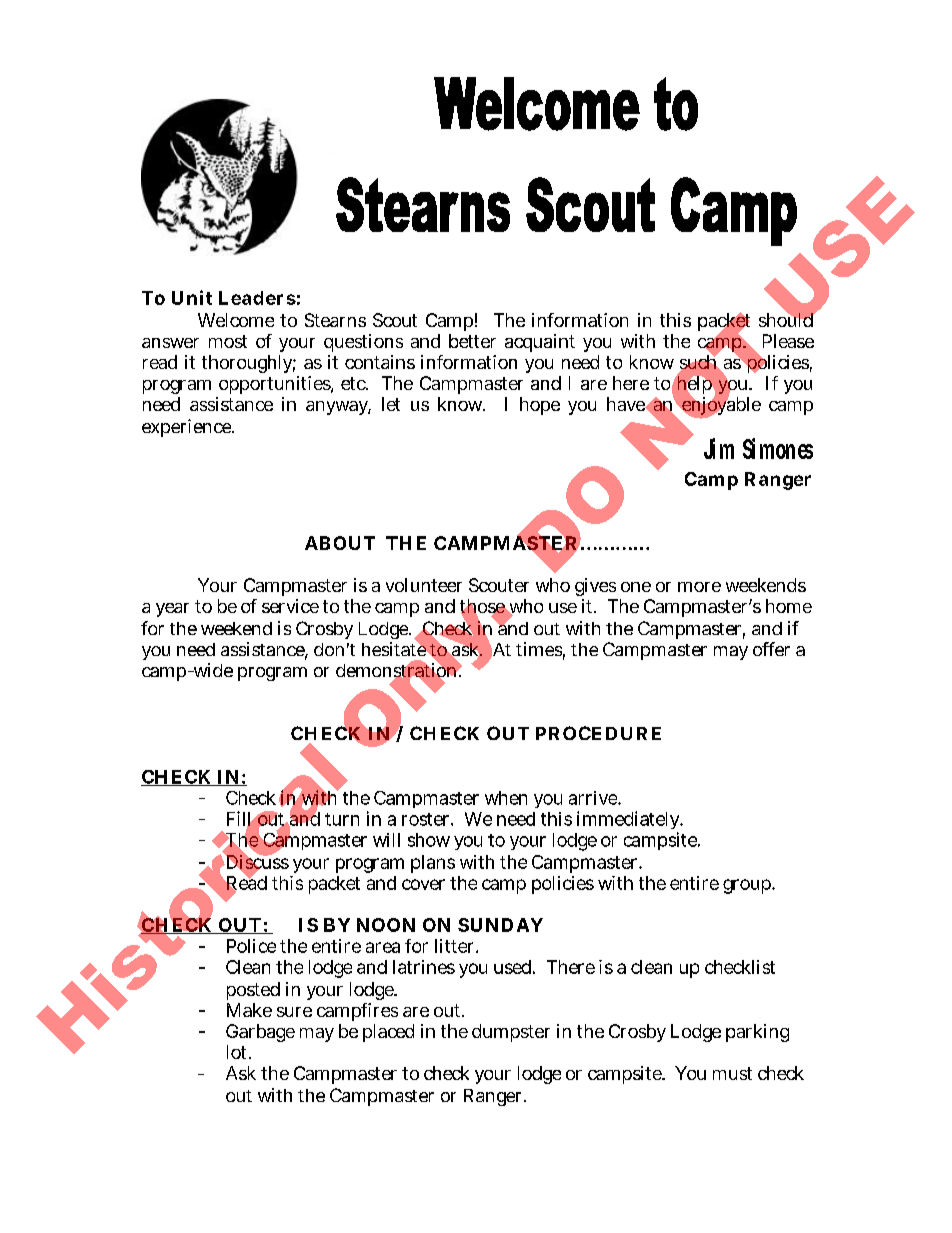 The width and height of the document is (952, 1233). What do you see at coordinates (228, 341) in the document?
I see `most` at bounding box center [228, 341].
